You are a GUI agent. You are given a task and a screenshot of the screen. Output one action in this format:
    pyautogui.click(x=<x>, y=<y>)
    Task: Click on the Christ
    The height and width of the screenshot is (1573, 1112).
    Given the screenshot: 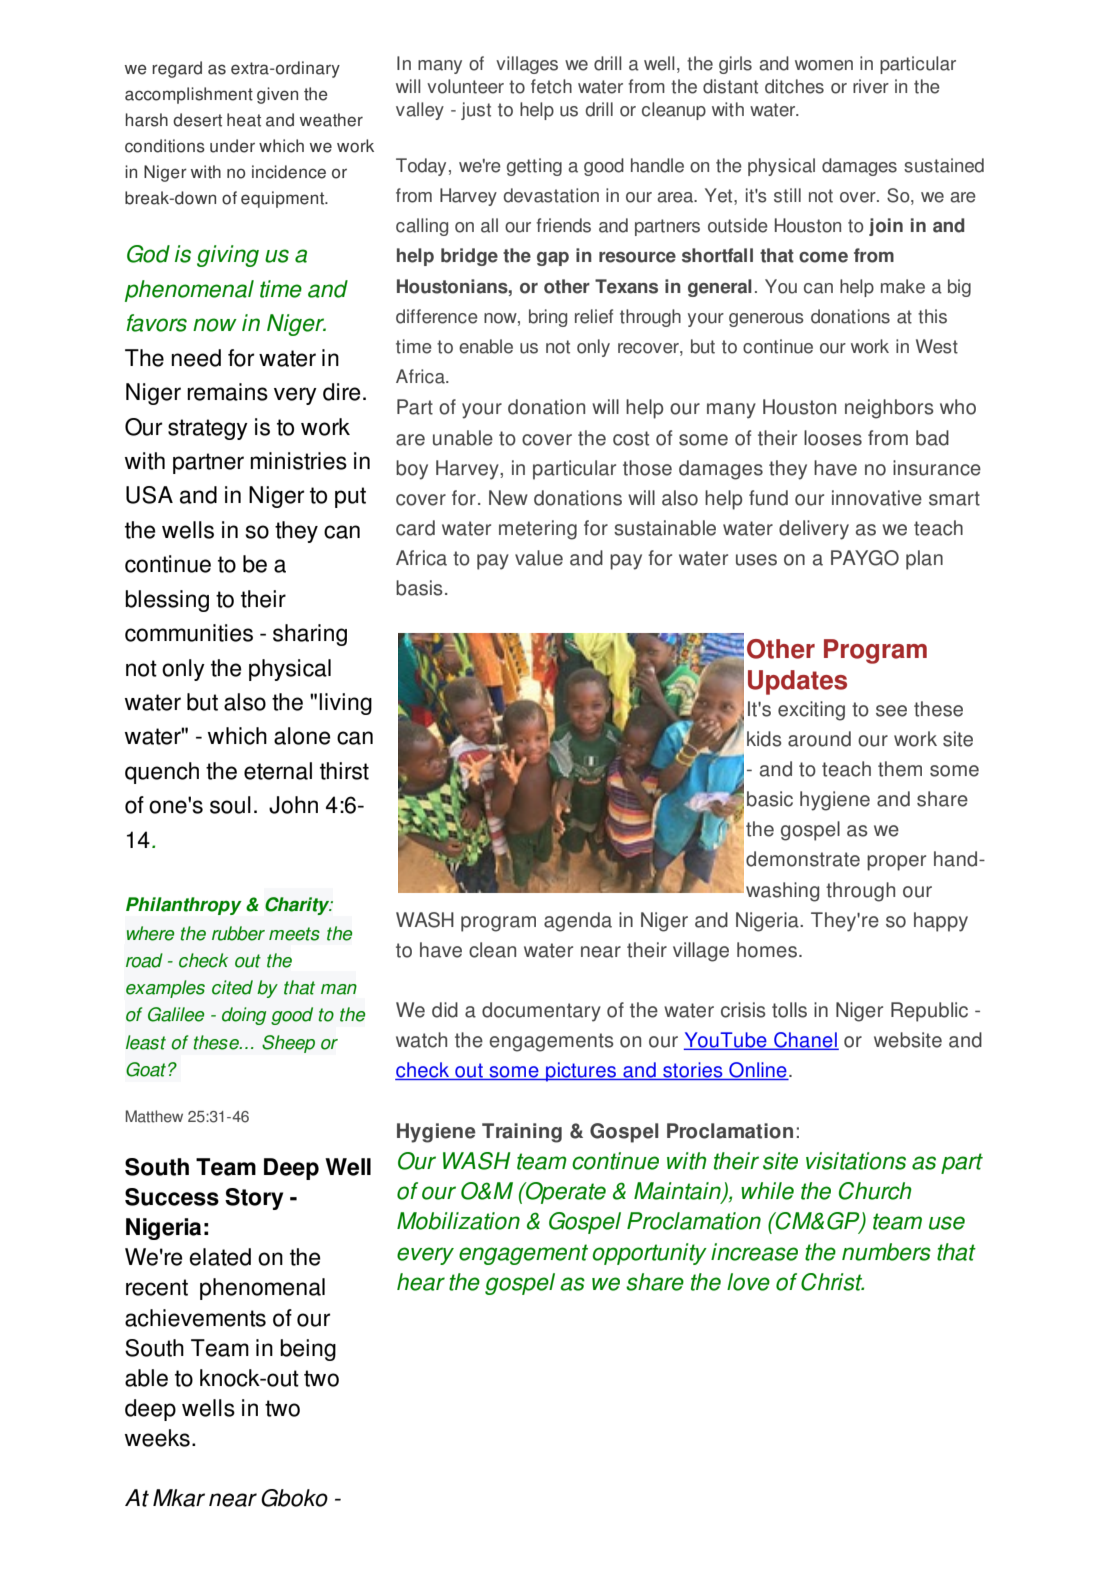 What is the action you would take?
    pyautogui.click(x=832, y=1282)
